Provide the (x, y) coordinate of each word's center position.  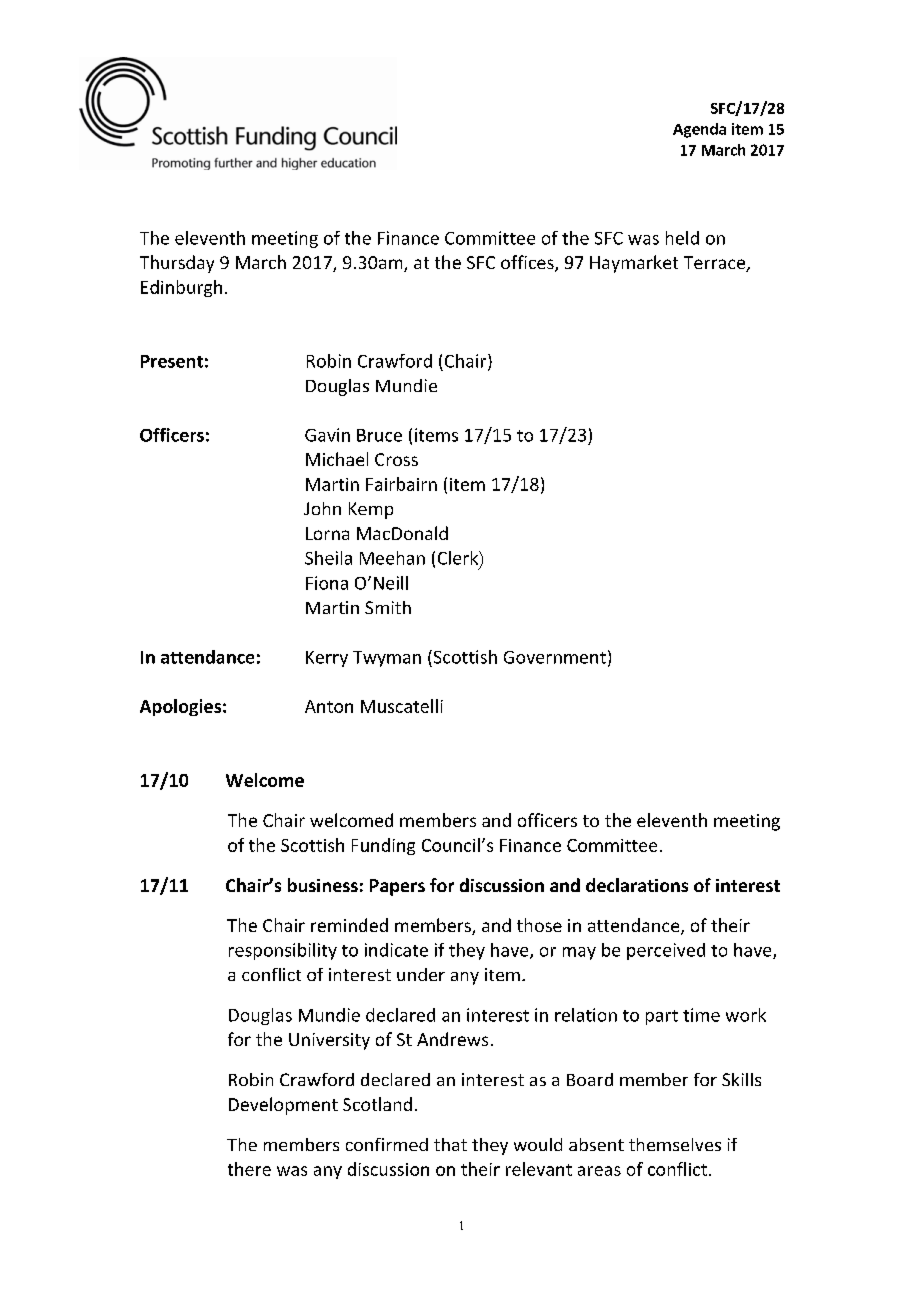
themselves (675, 1144)
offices (528, 263)
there (249, 1169)
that (450, 1144)
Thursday (177, 264)
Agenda (699, 130)
